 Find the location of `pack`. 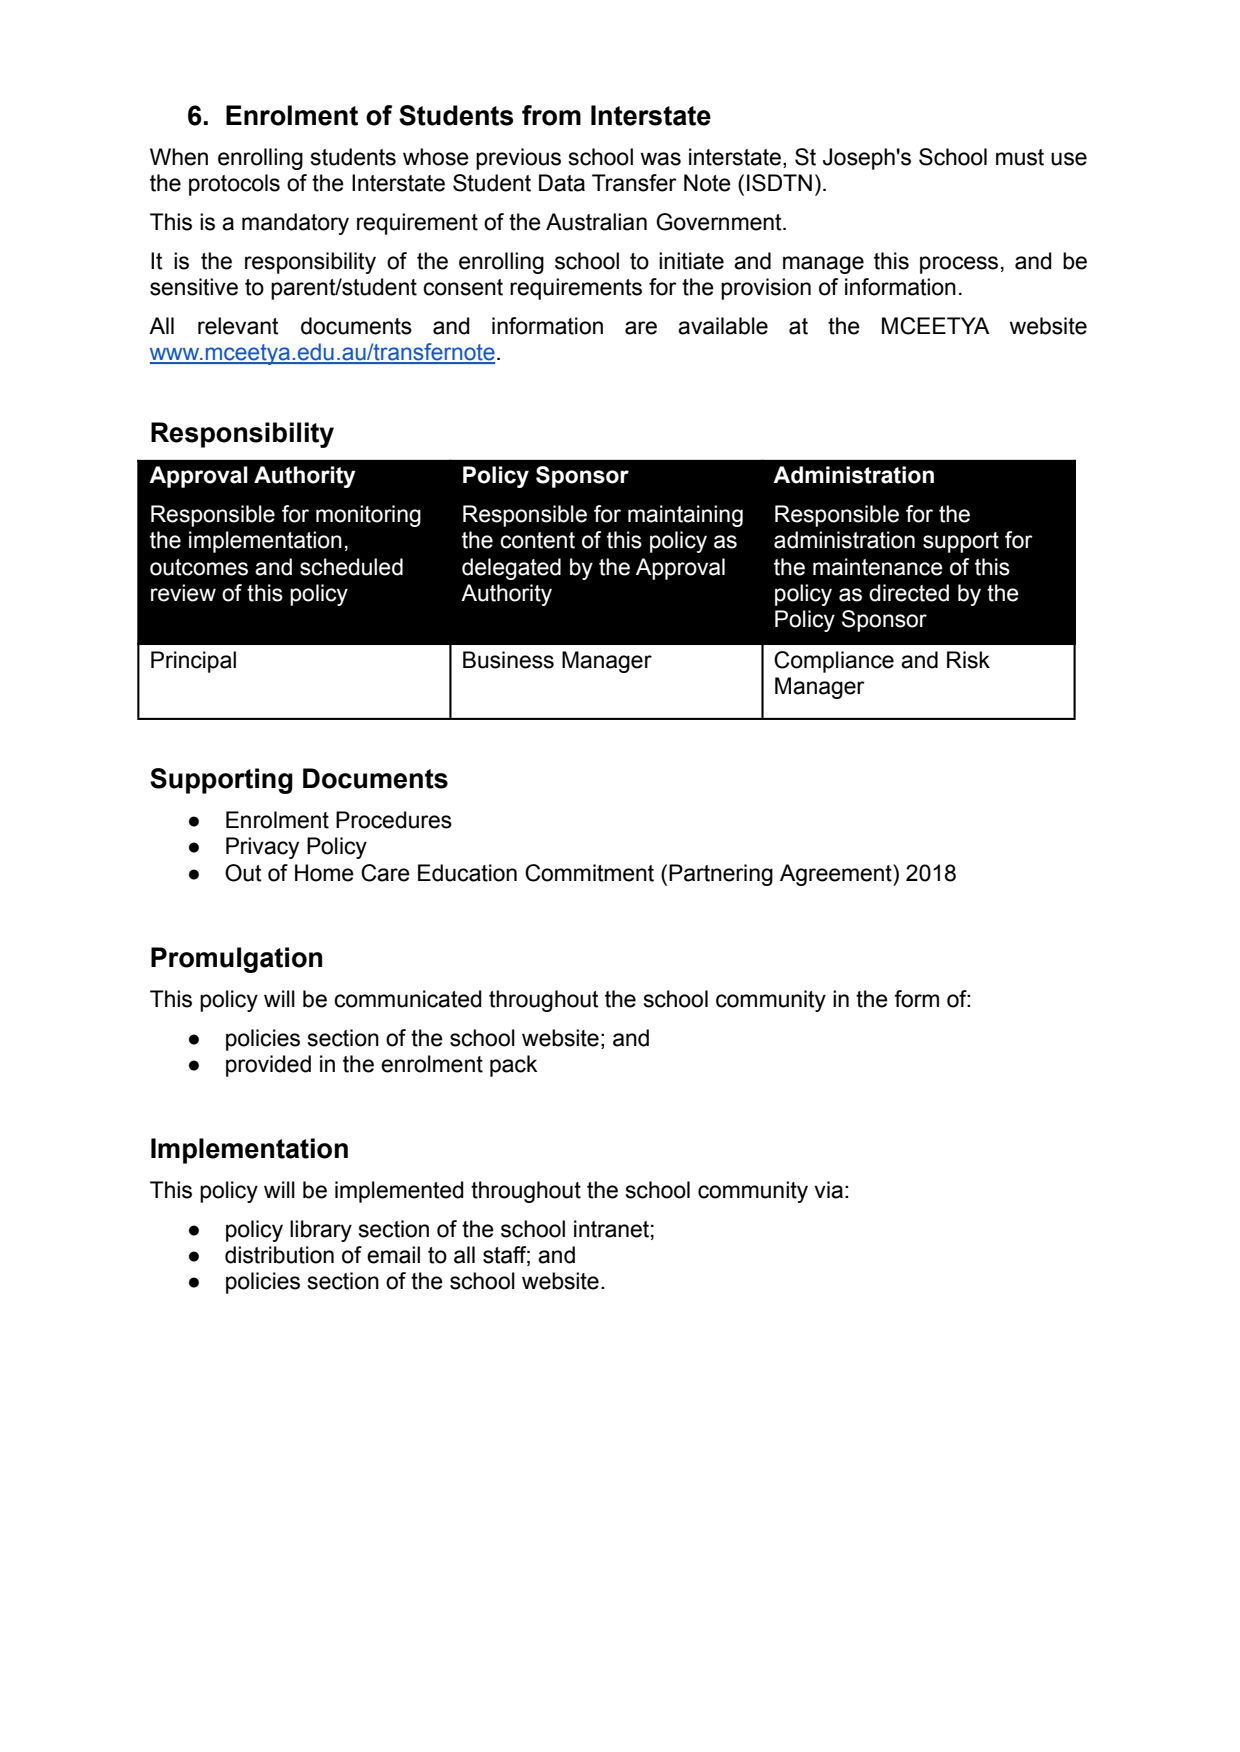

pack is located at coordinates (513, 1066).
